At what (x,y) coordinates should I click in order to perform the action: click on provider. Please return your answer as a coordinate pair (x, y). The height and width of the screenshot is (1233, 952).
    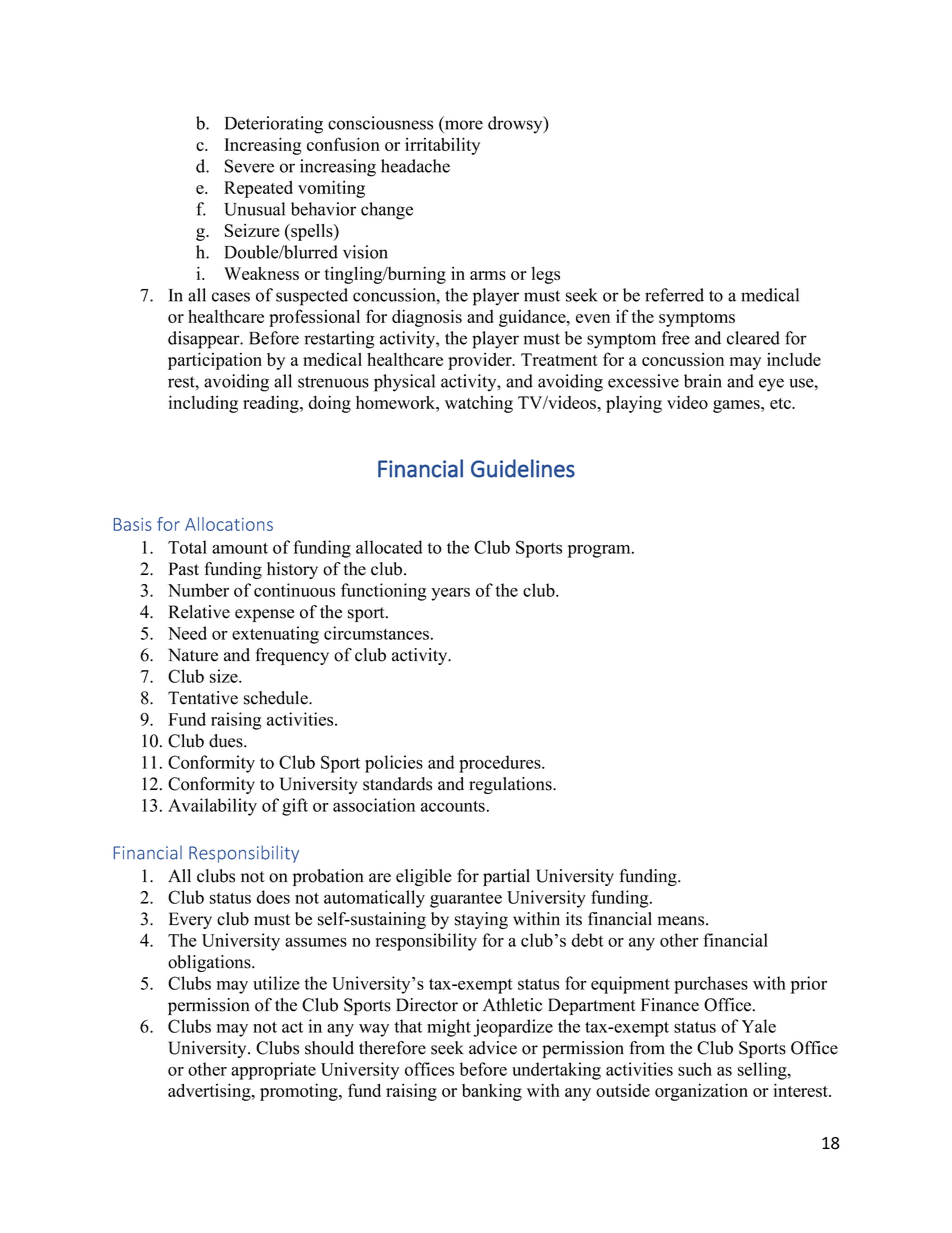
    Looking at the image, I should click on (481, 361).
